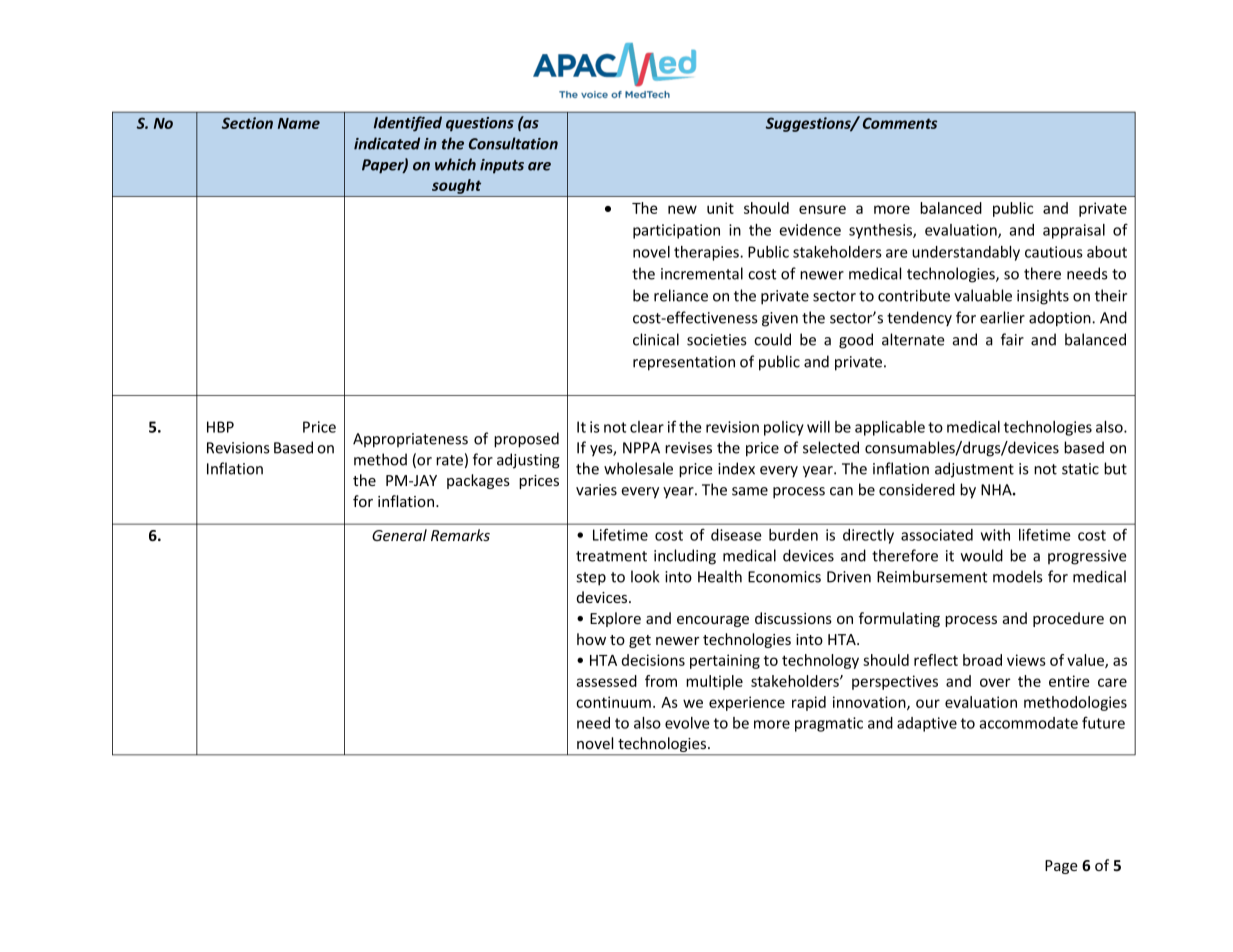  I want to click on how, so click(591, 639).
